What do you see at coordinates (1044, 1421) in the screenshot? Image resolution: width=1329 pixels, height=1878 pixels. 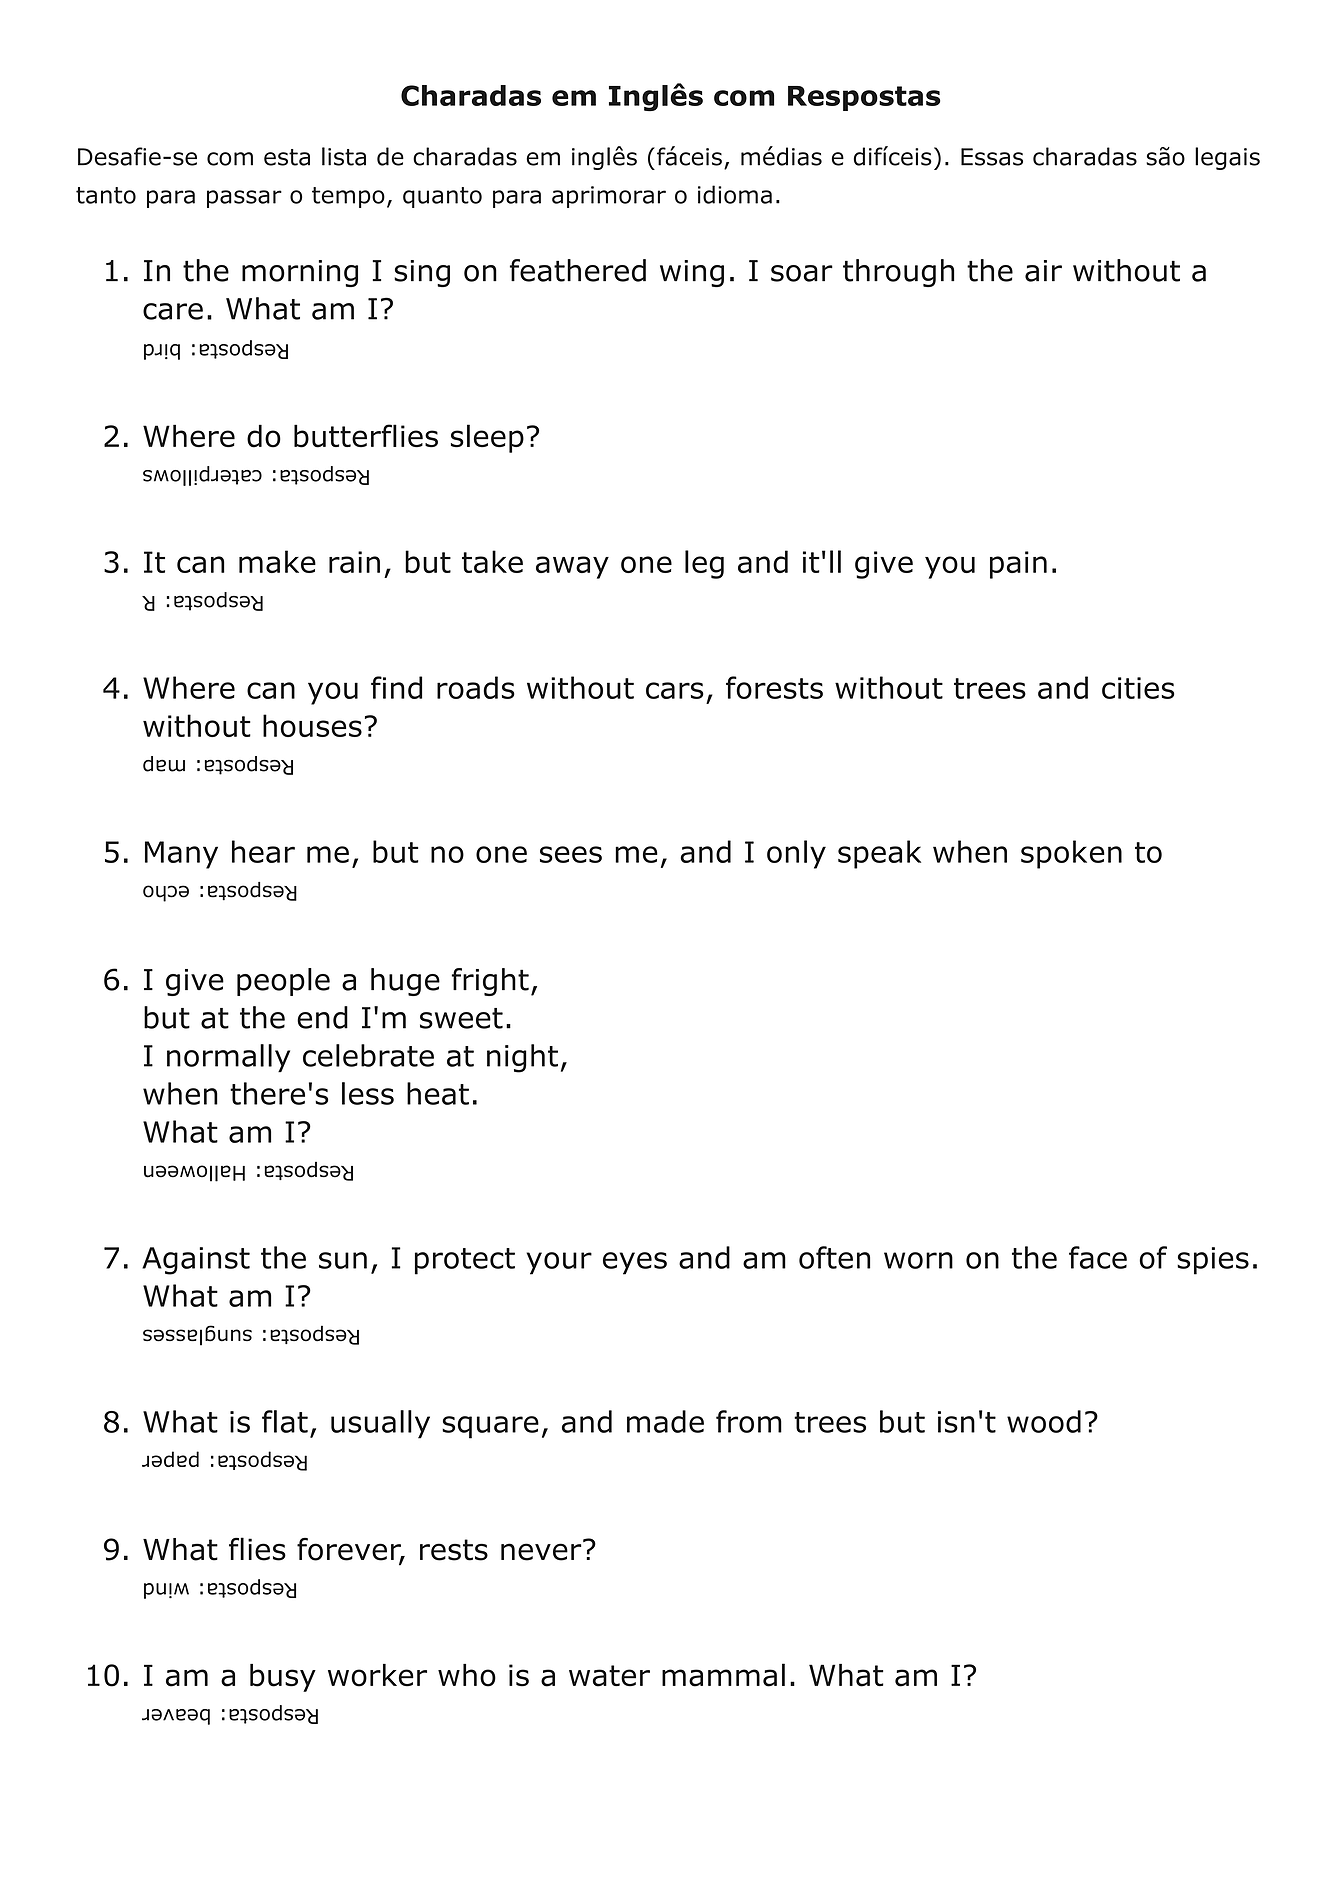 I see `wood` at bounding box center [1044, 1421].
